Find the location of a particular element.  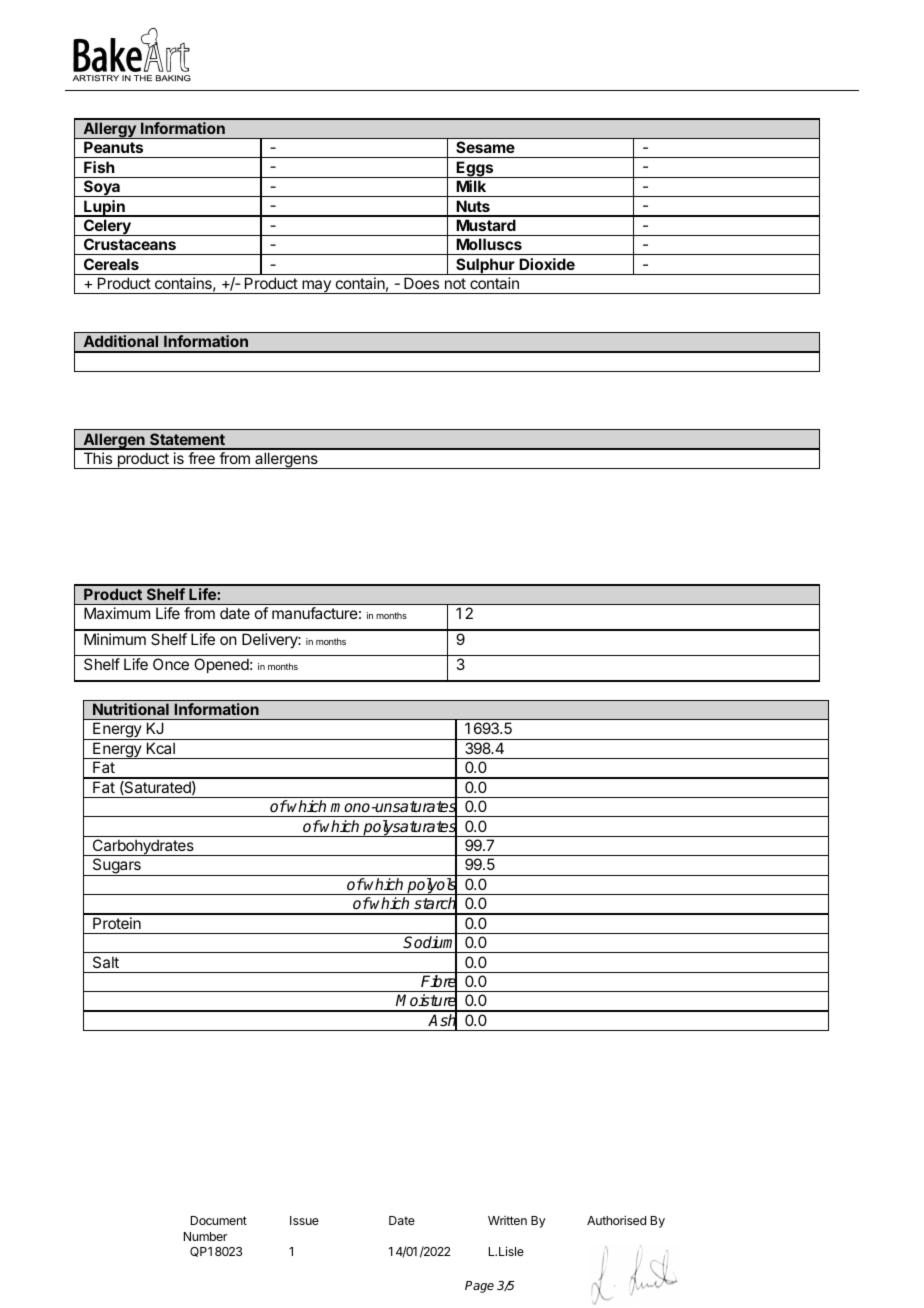

may is located at coordinates (316, 287).
